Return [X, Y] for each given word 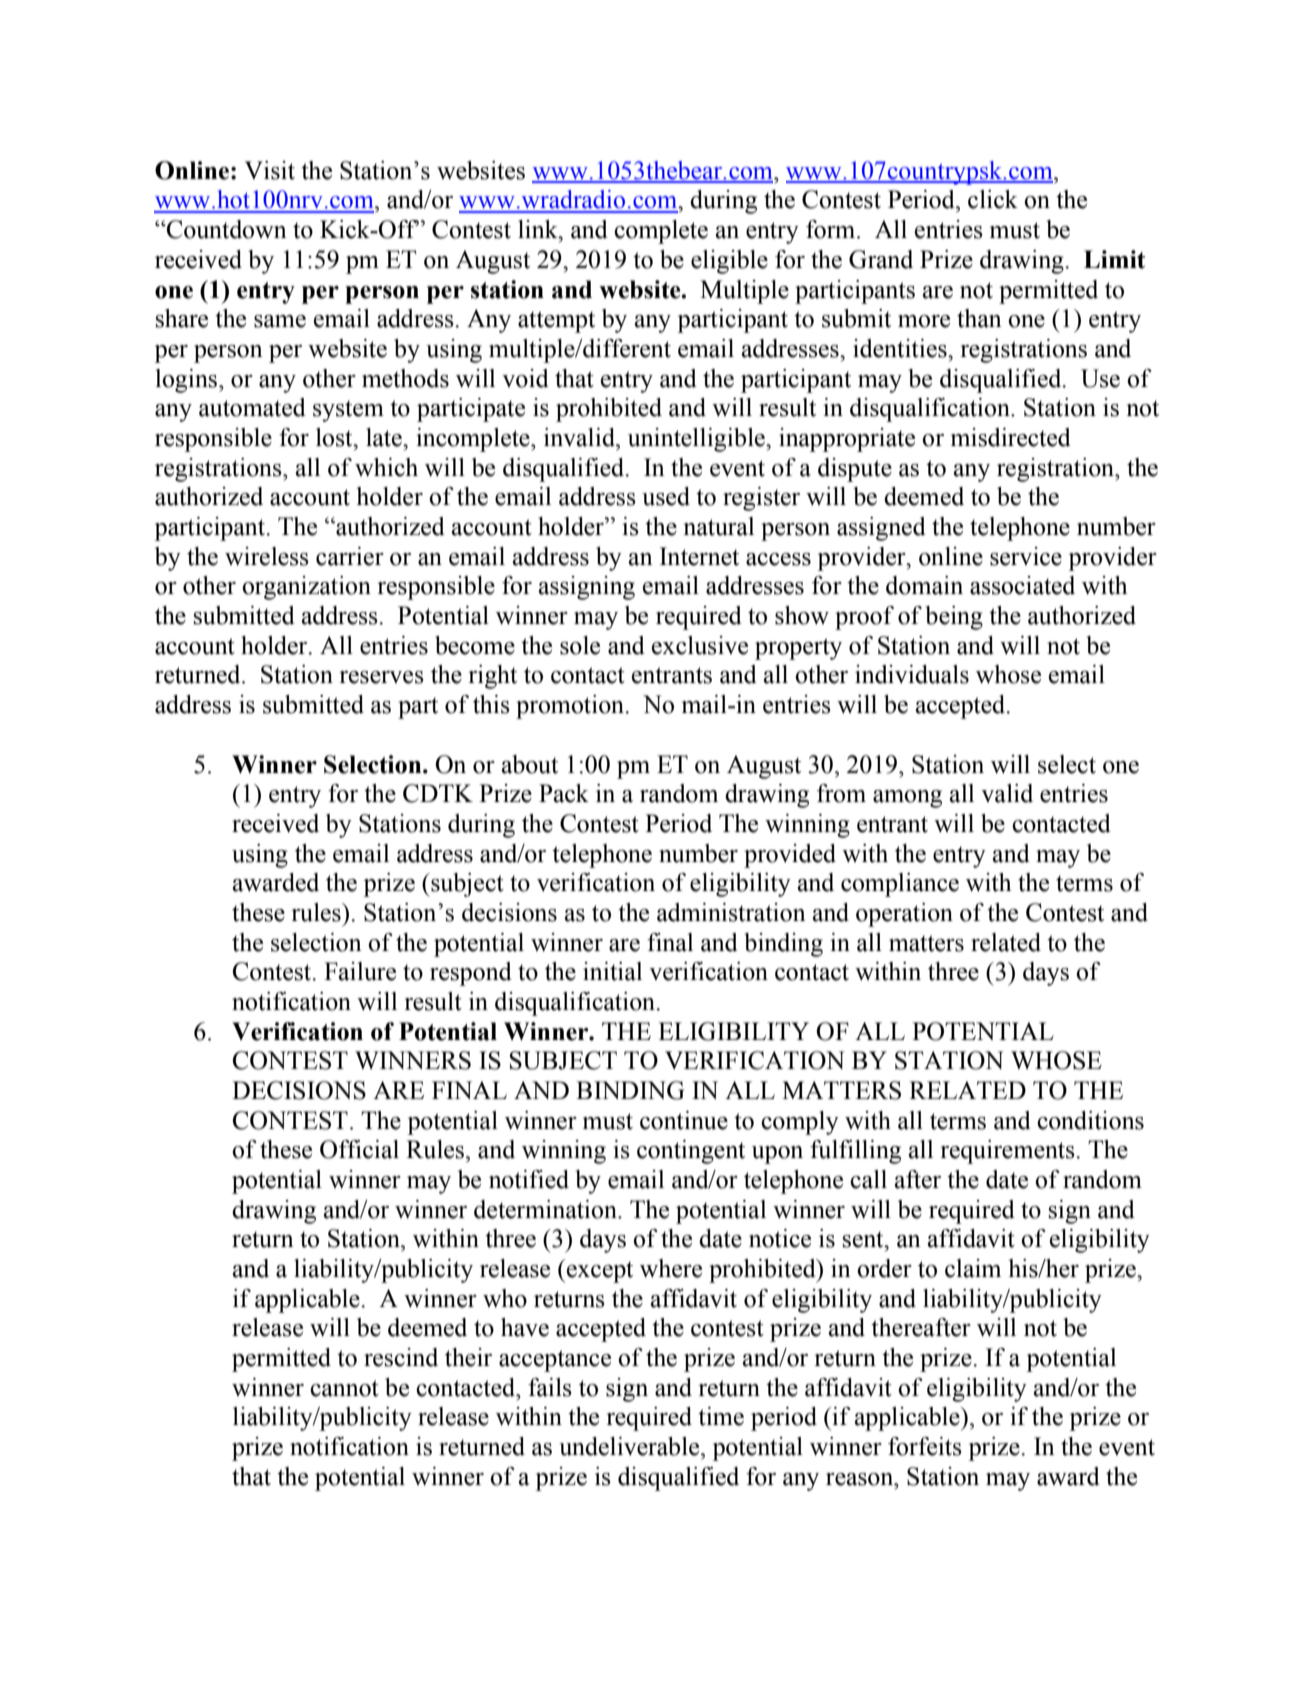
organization [306, 588]
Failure [360, 971]
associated [1022, 585]
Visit [270, 170]
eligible [729, 262]
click [993, 199]
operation [904, 915]
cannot [344, 1388]
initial [612, 971]
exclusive [700, 645]
